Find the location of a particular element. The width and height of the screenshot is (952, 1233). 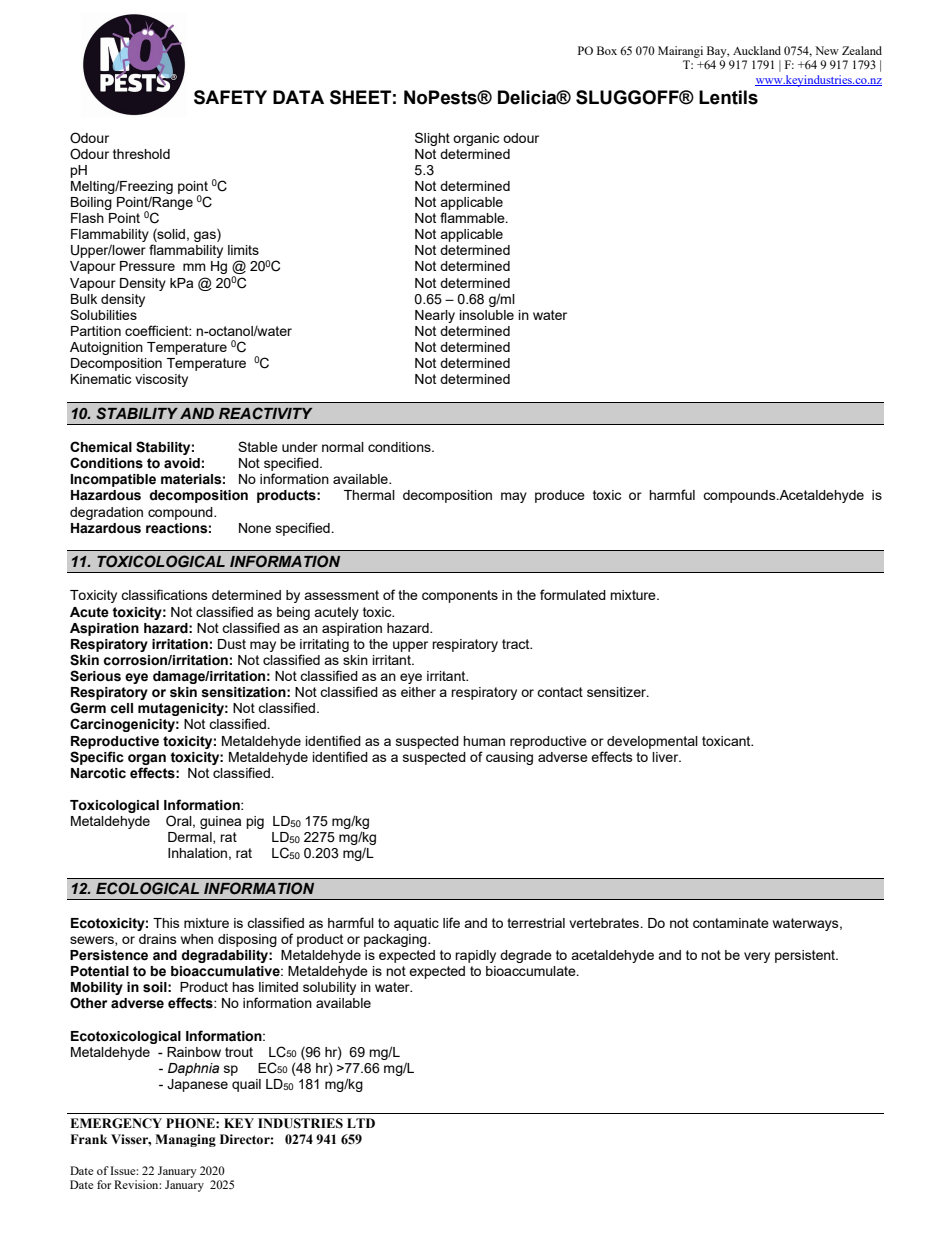

formulated is located at coordinates (573, 594).
